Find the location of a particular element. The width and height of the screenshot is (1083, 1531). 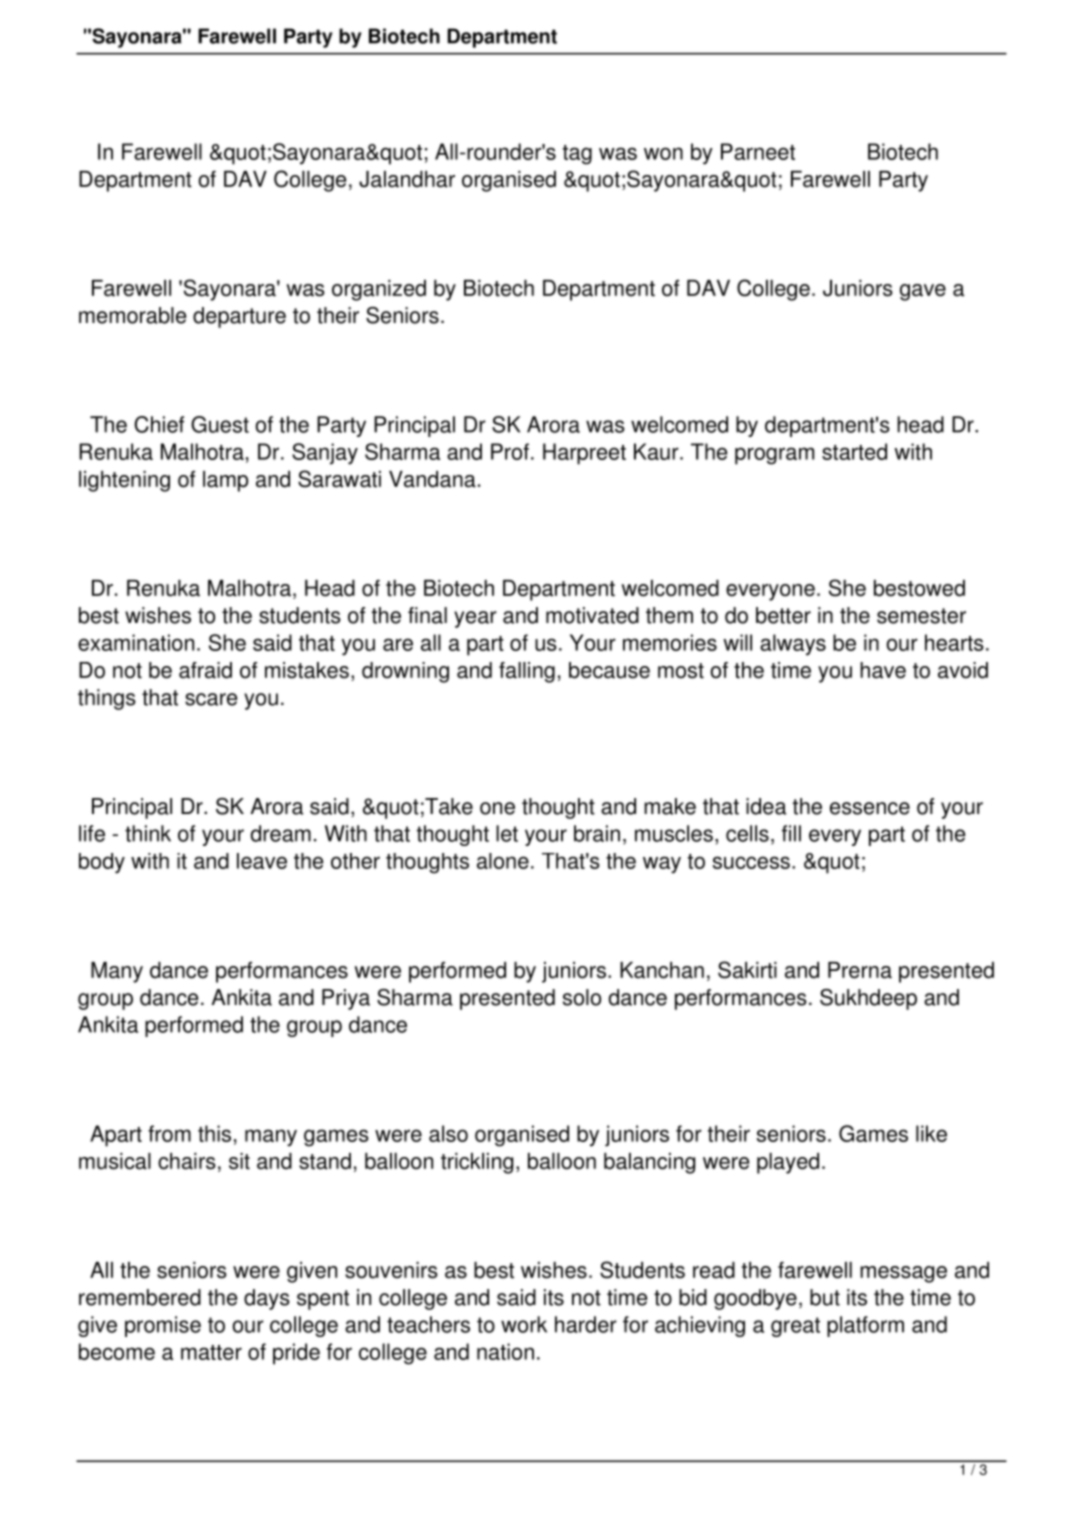

tag is located at coordinates (577, 155).
